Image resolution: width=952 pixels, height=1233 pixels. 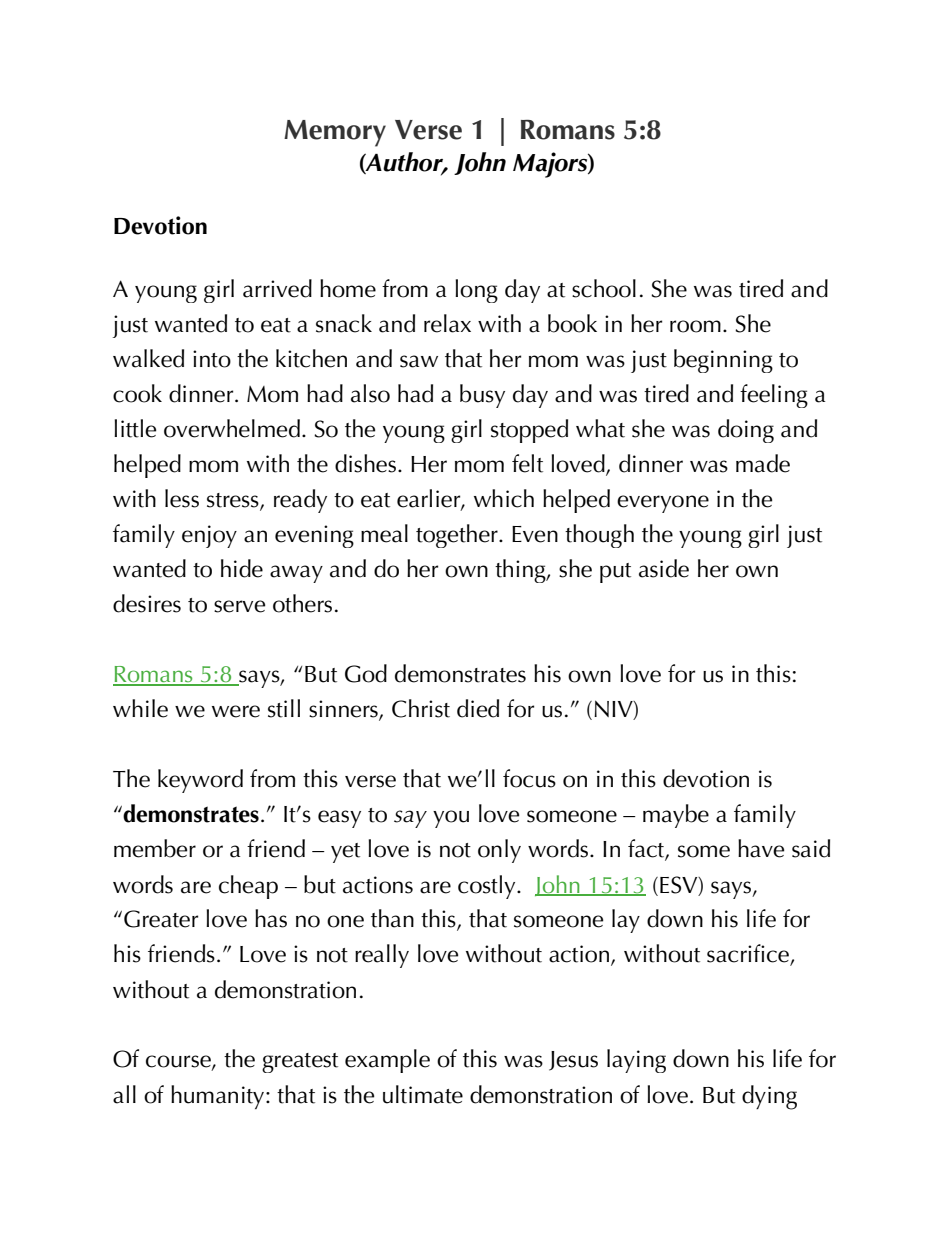 I want to click on school, so click(x=604, y=288).
